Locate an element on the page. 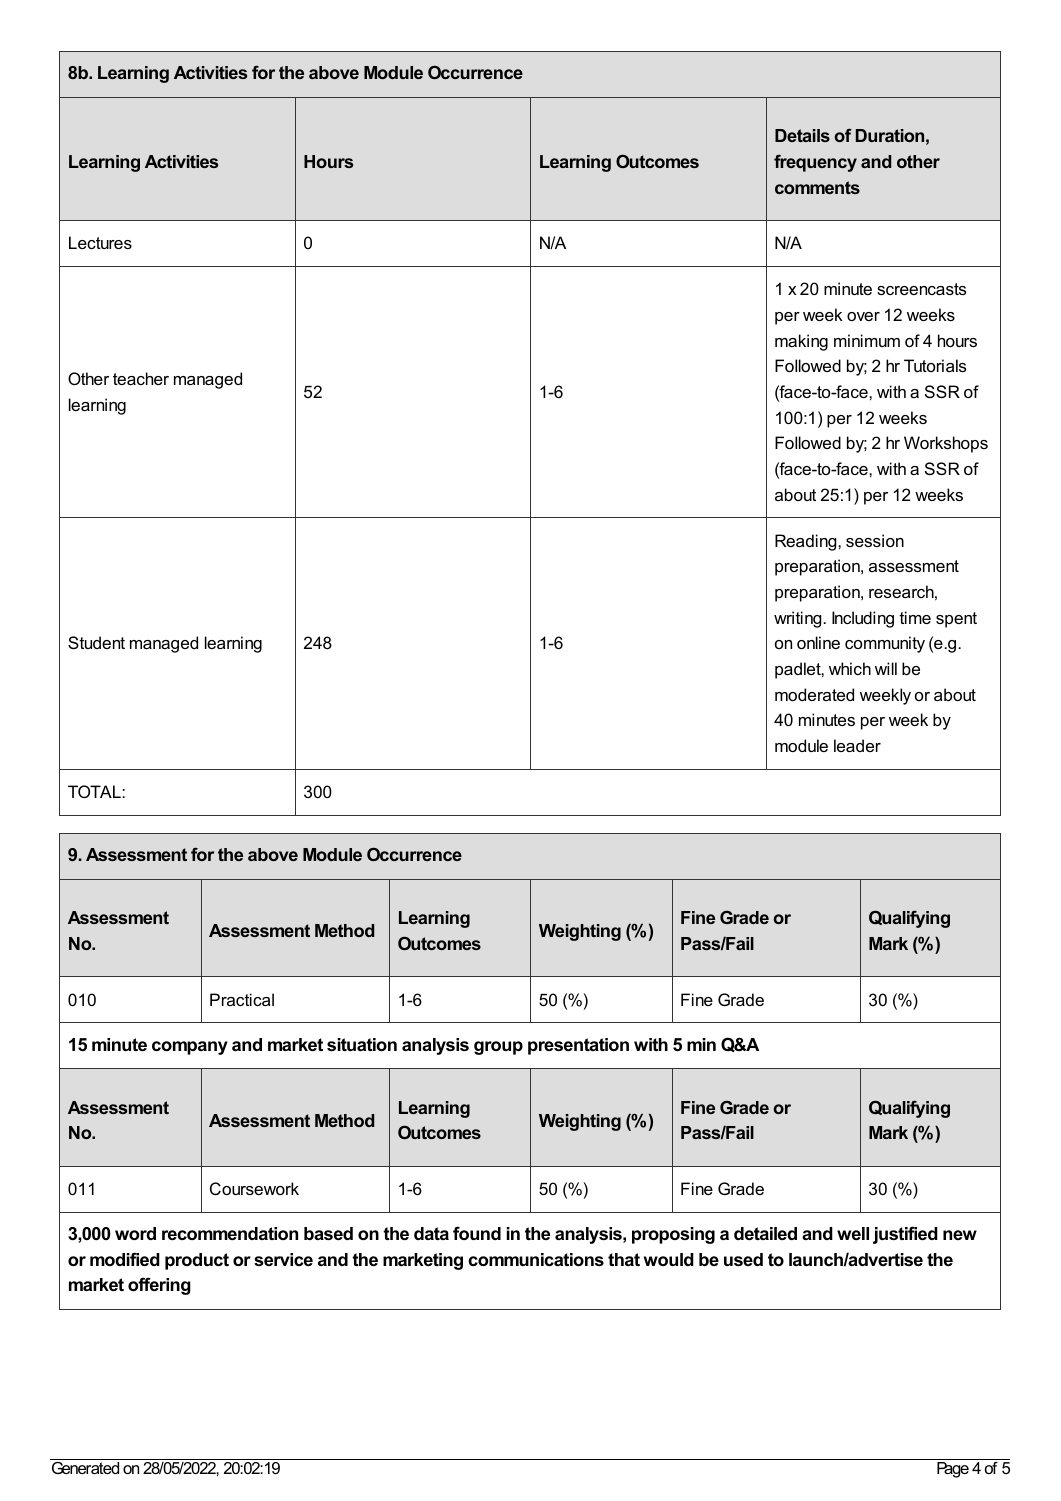 The height and width of the page is (1501, 1061). comments is located at coordinates (817, 187).
